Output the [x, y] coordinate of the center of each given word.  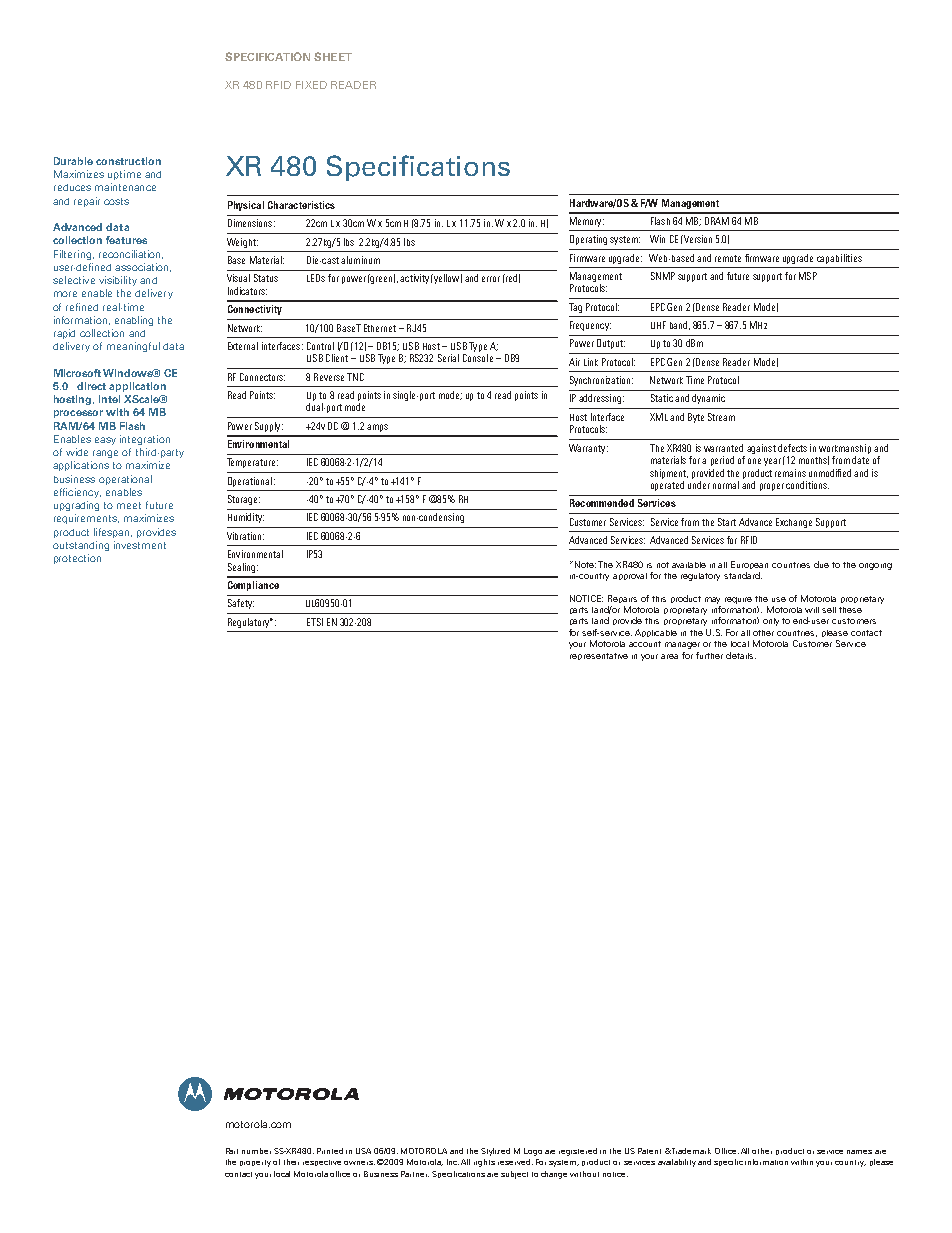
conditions [807, 485]
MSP [808, 276]
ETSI [315, 622]
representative [599, 656]
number [256, 1151]
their [291, 1162]
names [859, 1152]
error [491, 279]
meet [129, 505]
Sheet [333, 56]
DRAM [717, 221]
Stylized [495, 1152]
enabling [134, 321]
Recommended [602, 503]
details [739, 655]
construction [128, 161]
